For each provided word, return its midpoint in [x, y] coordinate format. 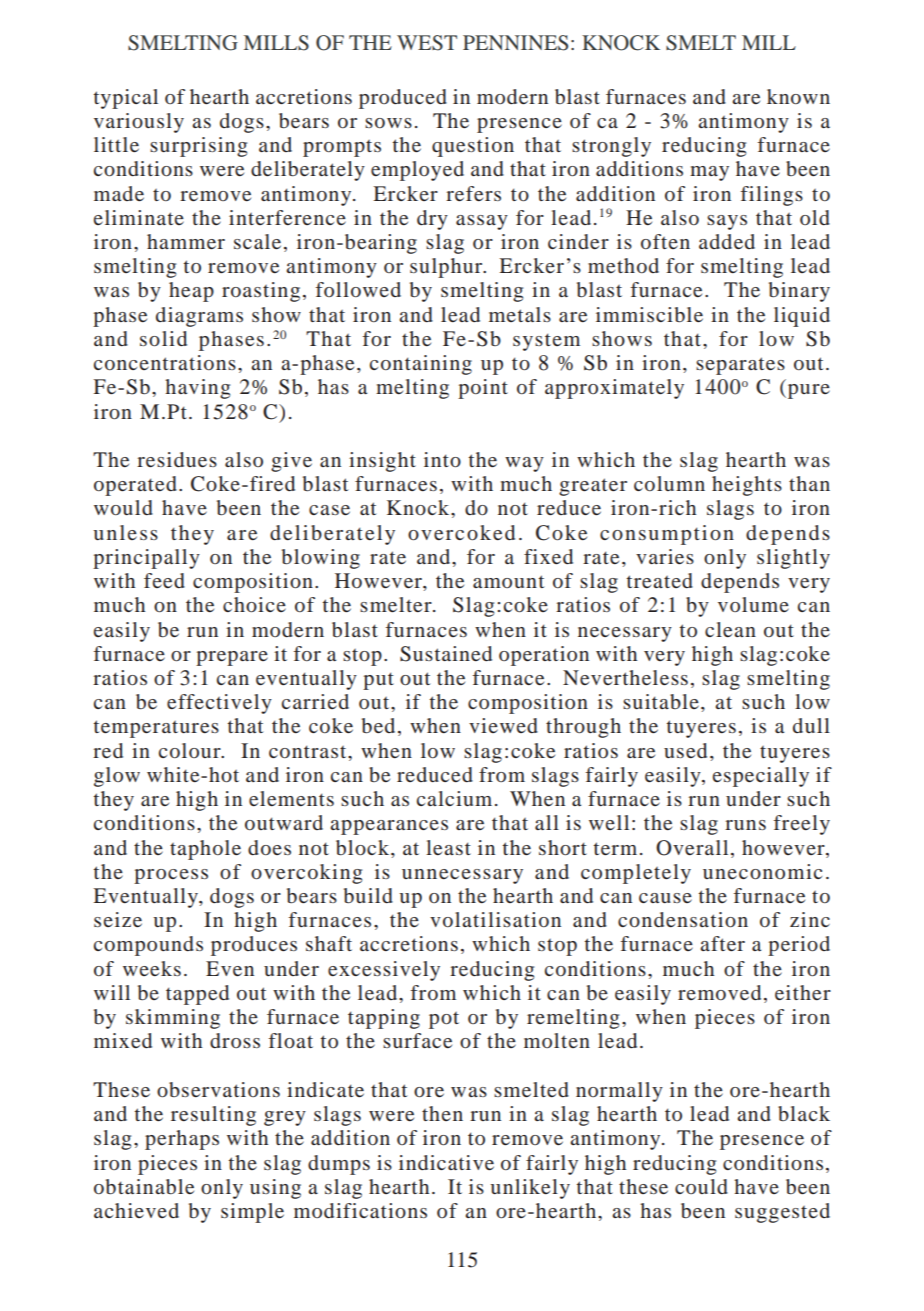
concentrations [165, 362]
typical [126, 99]
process [171, 876]
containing [421, 365]
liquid [802, 317]
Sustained [446, 654]
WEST [427, 43]
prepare [232, 658]
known [798, 96]
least [448, 847]
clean [730, 629]
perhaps [182, 1140]
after [722, 943]
